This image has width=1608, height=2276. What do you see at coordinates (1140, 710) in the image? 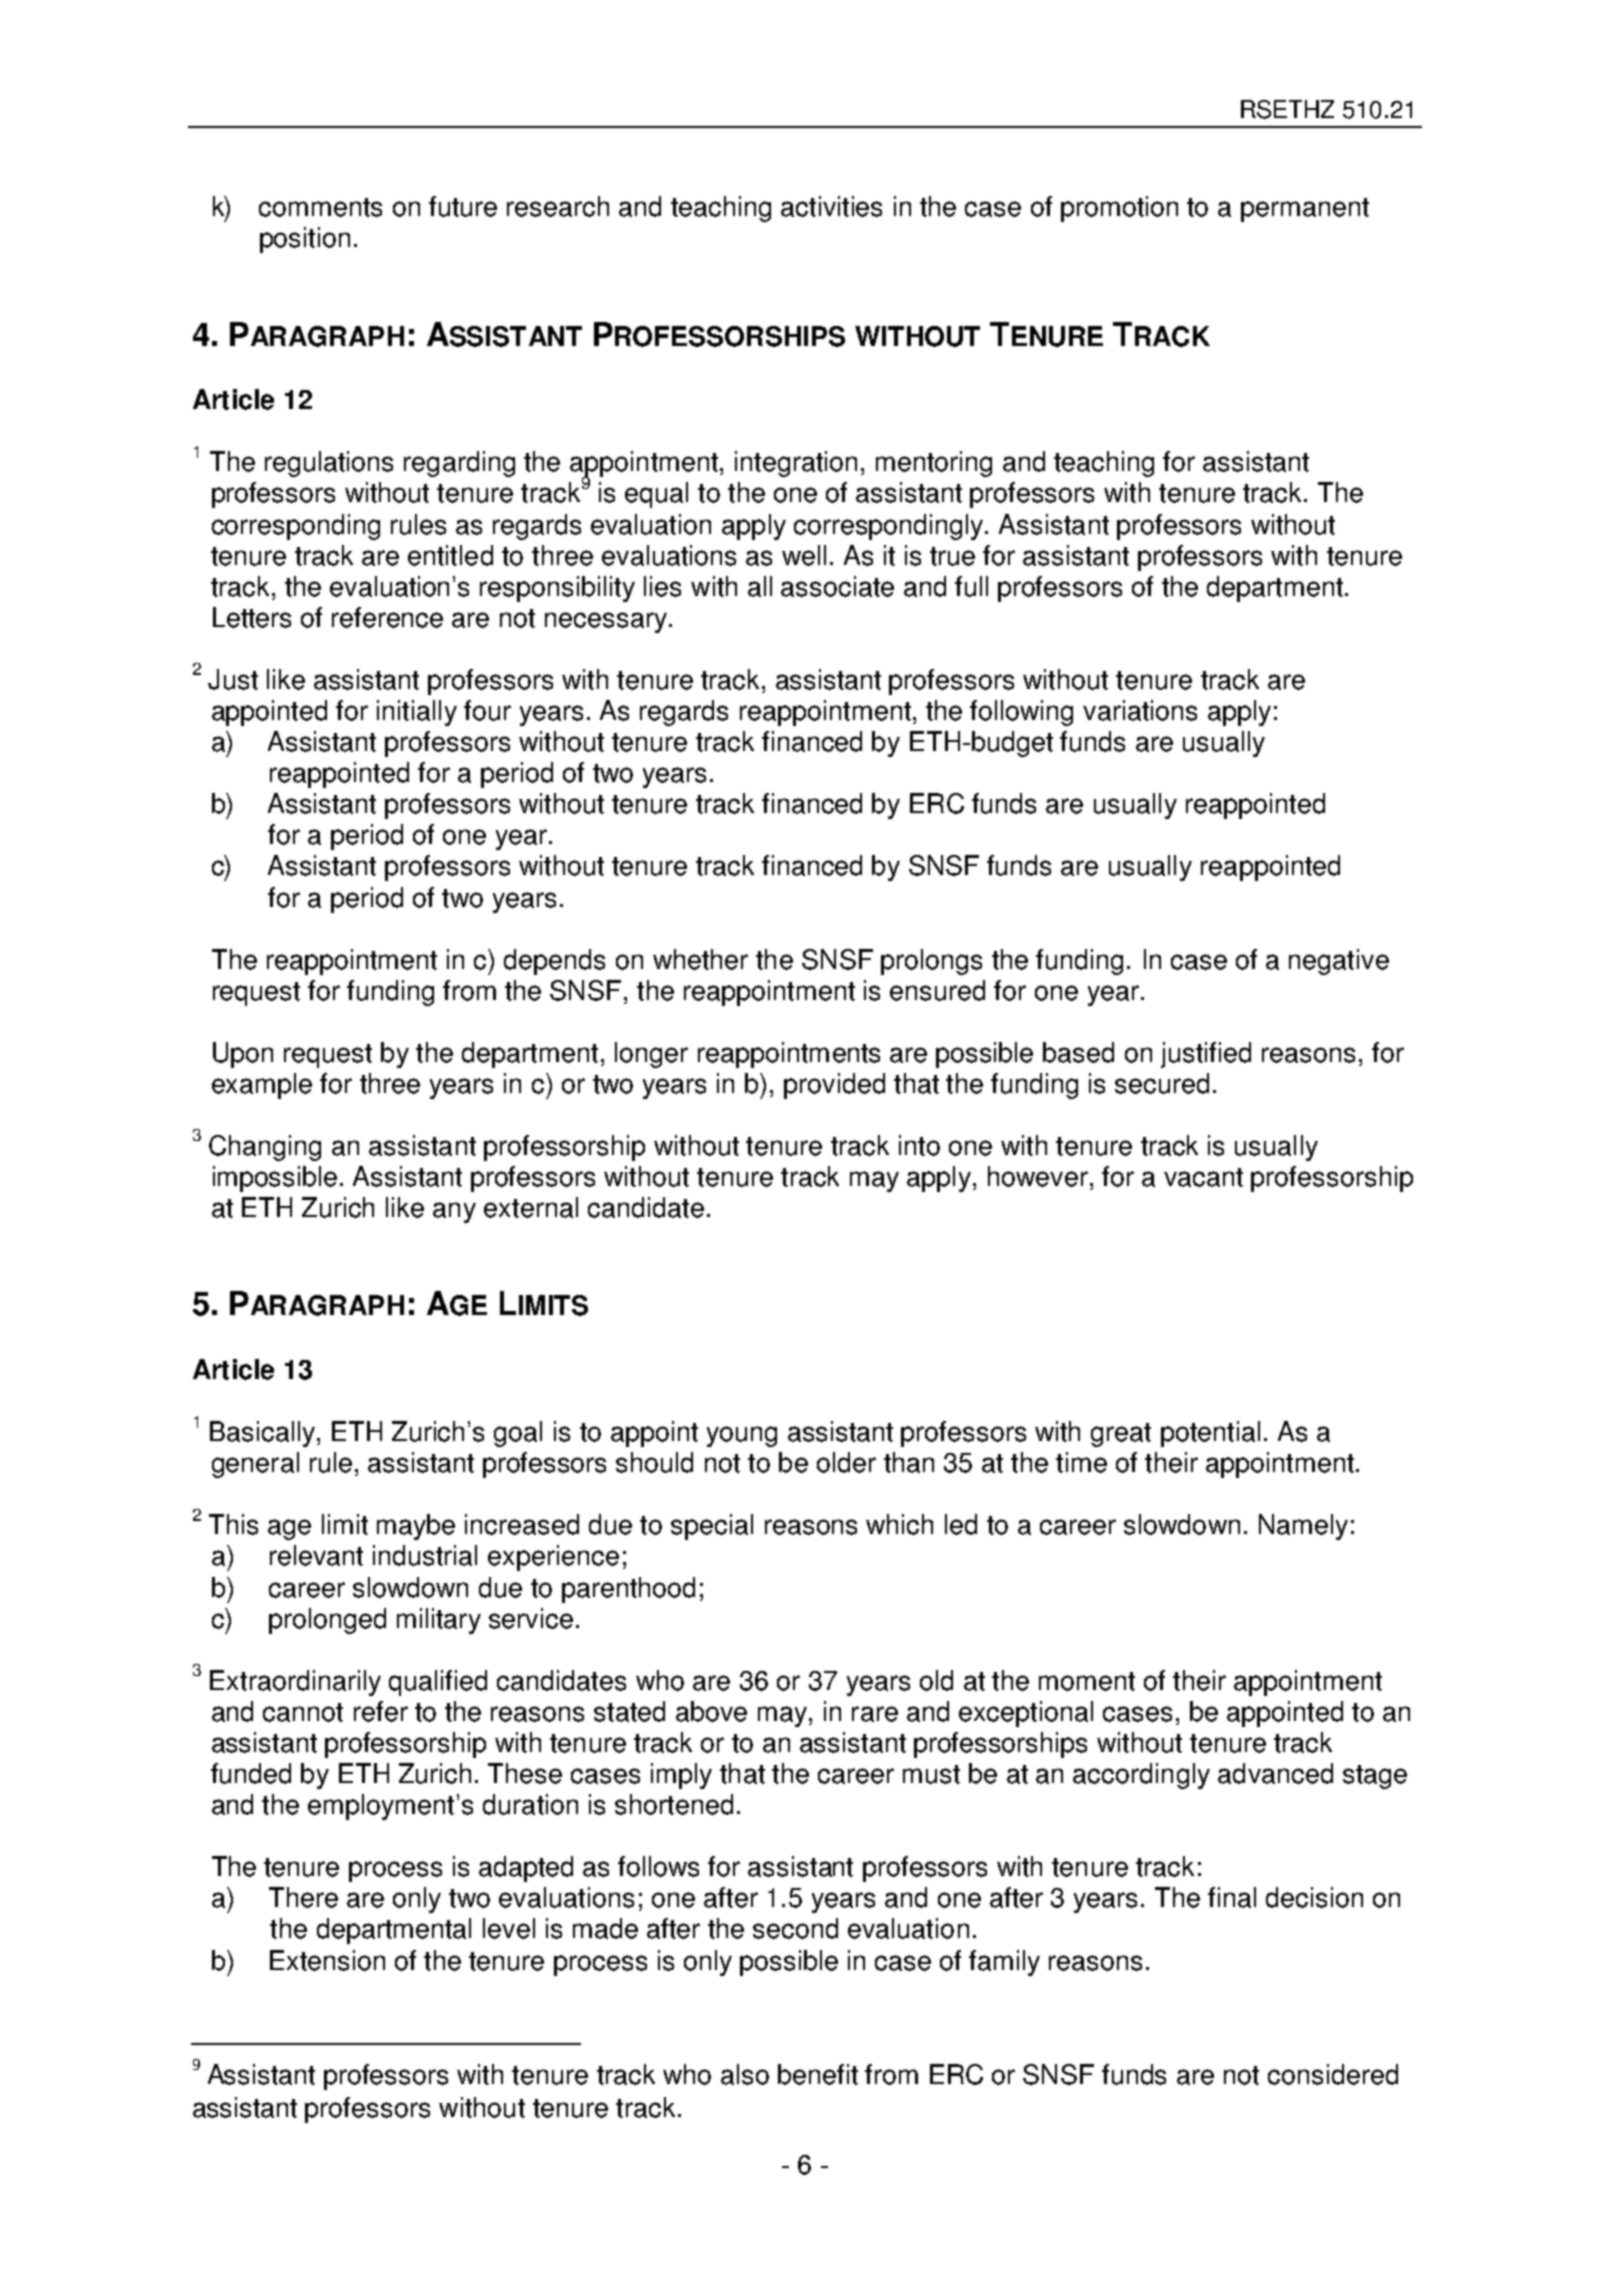
I see `variations` at bounding box center [1140, 710].
